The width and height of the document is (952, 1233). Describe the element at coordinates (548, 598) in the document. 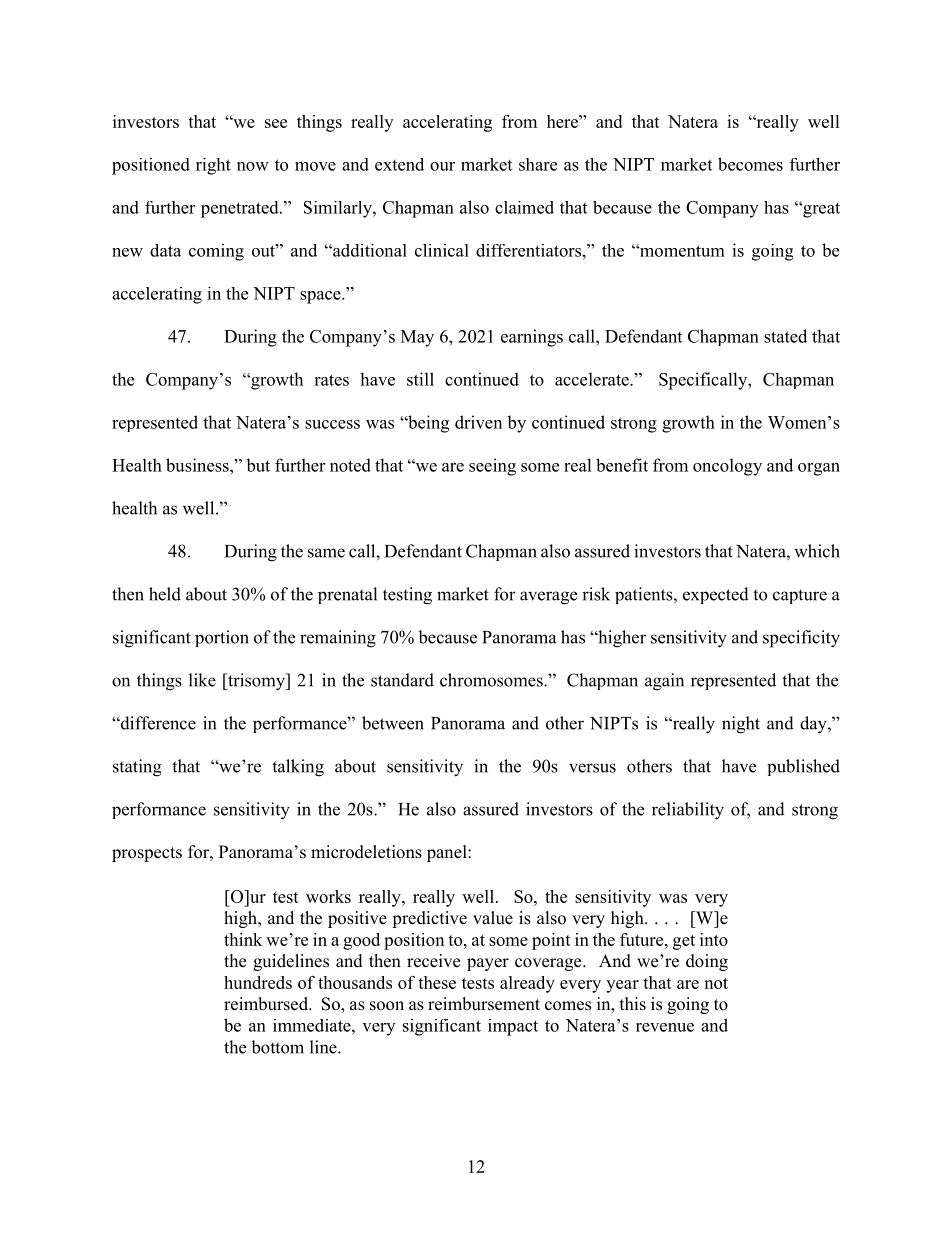

I see `average` at that location.
